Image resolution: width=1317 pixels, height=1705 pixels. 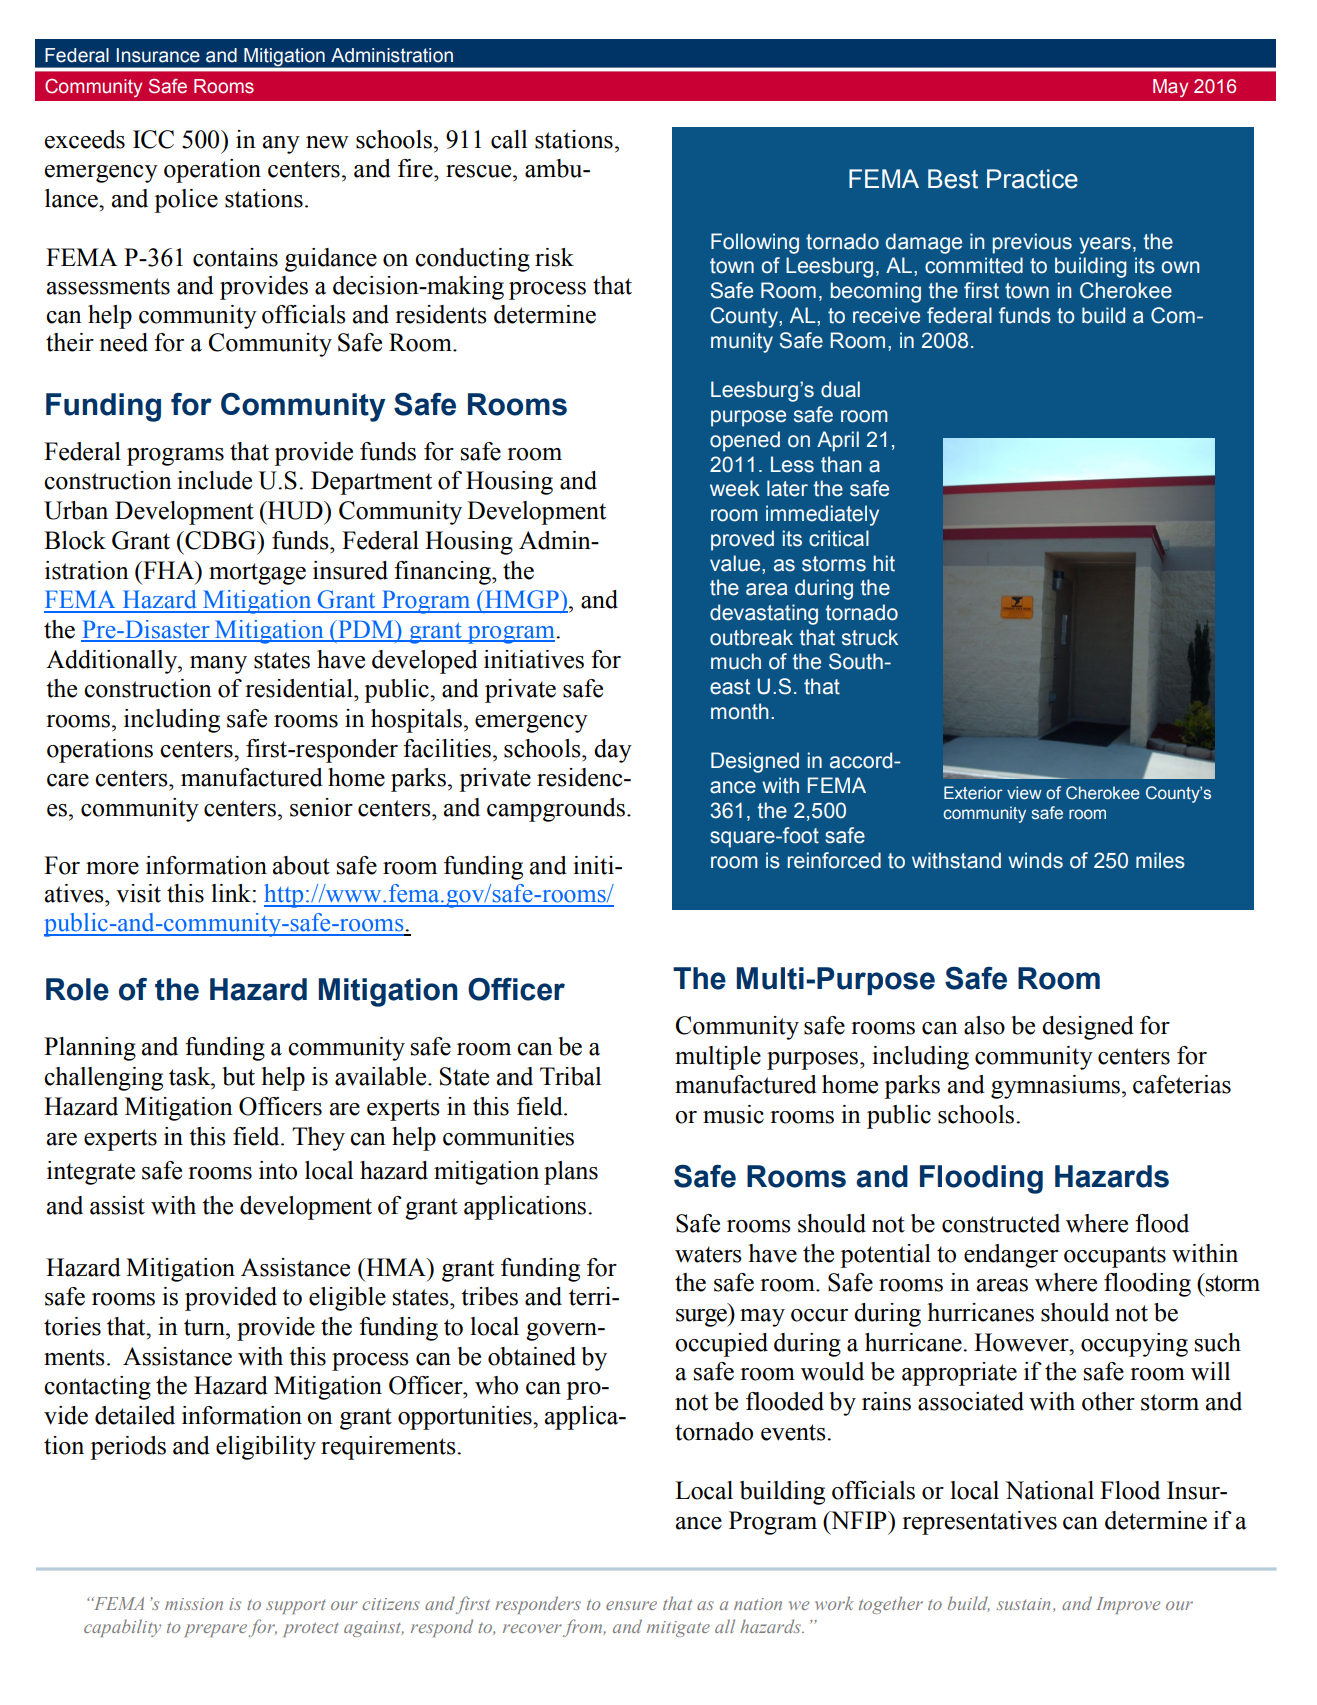 What do you see at coordinates (218, 665) in the image?
I see `many` at bounding box center [218, 665].
